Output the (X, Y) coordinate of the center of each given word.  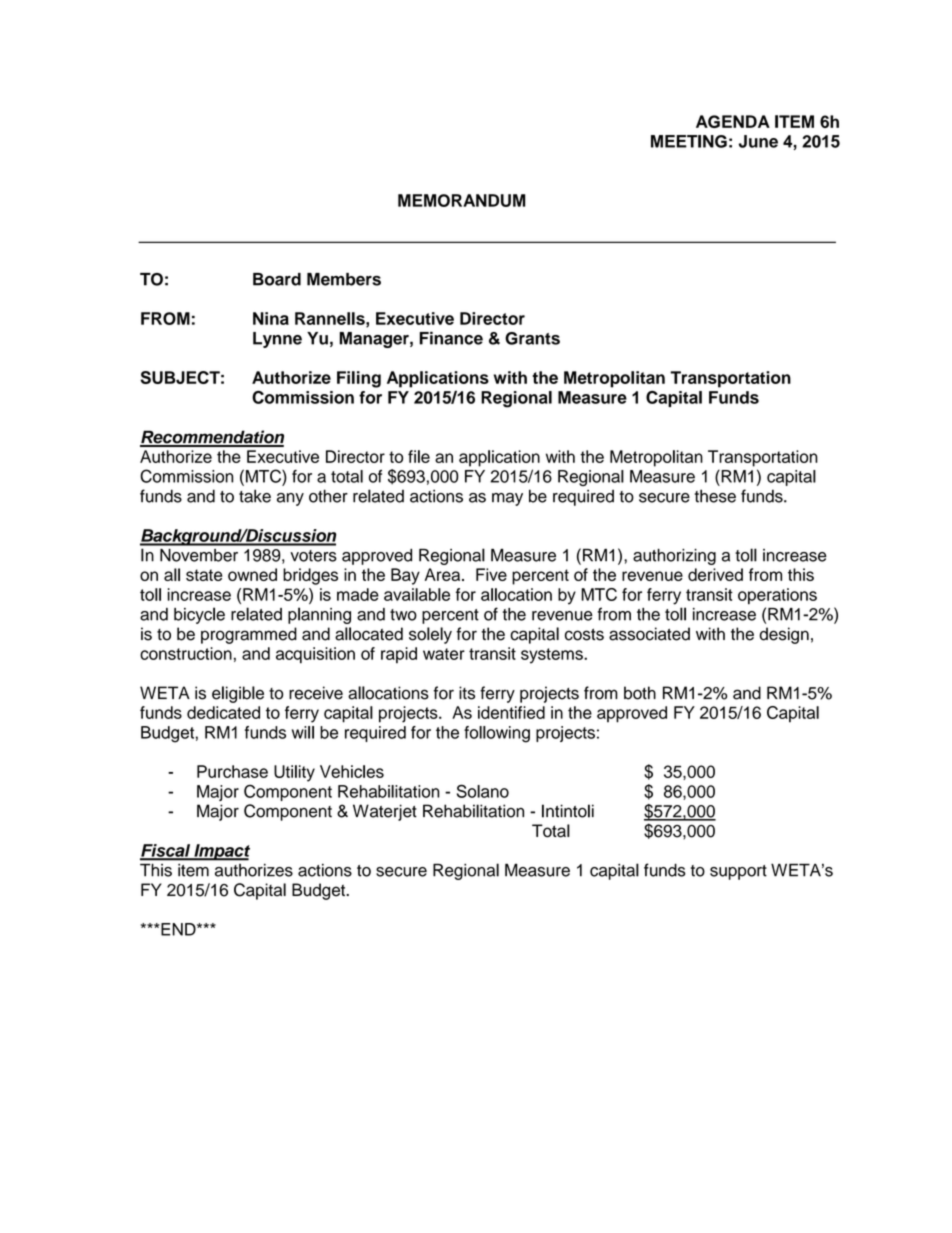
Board (277, 279)
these (715, 496)
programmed (249, 635)
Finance (451, 338)
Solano (483, 791)
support (738, 872)
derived (715, 574)
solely (430, 635)
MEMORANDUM (461, 200)
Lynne (277, 340)
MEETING (689, 141)
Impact (221, 852)
